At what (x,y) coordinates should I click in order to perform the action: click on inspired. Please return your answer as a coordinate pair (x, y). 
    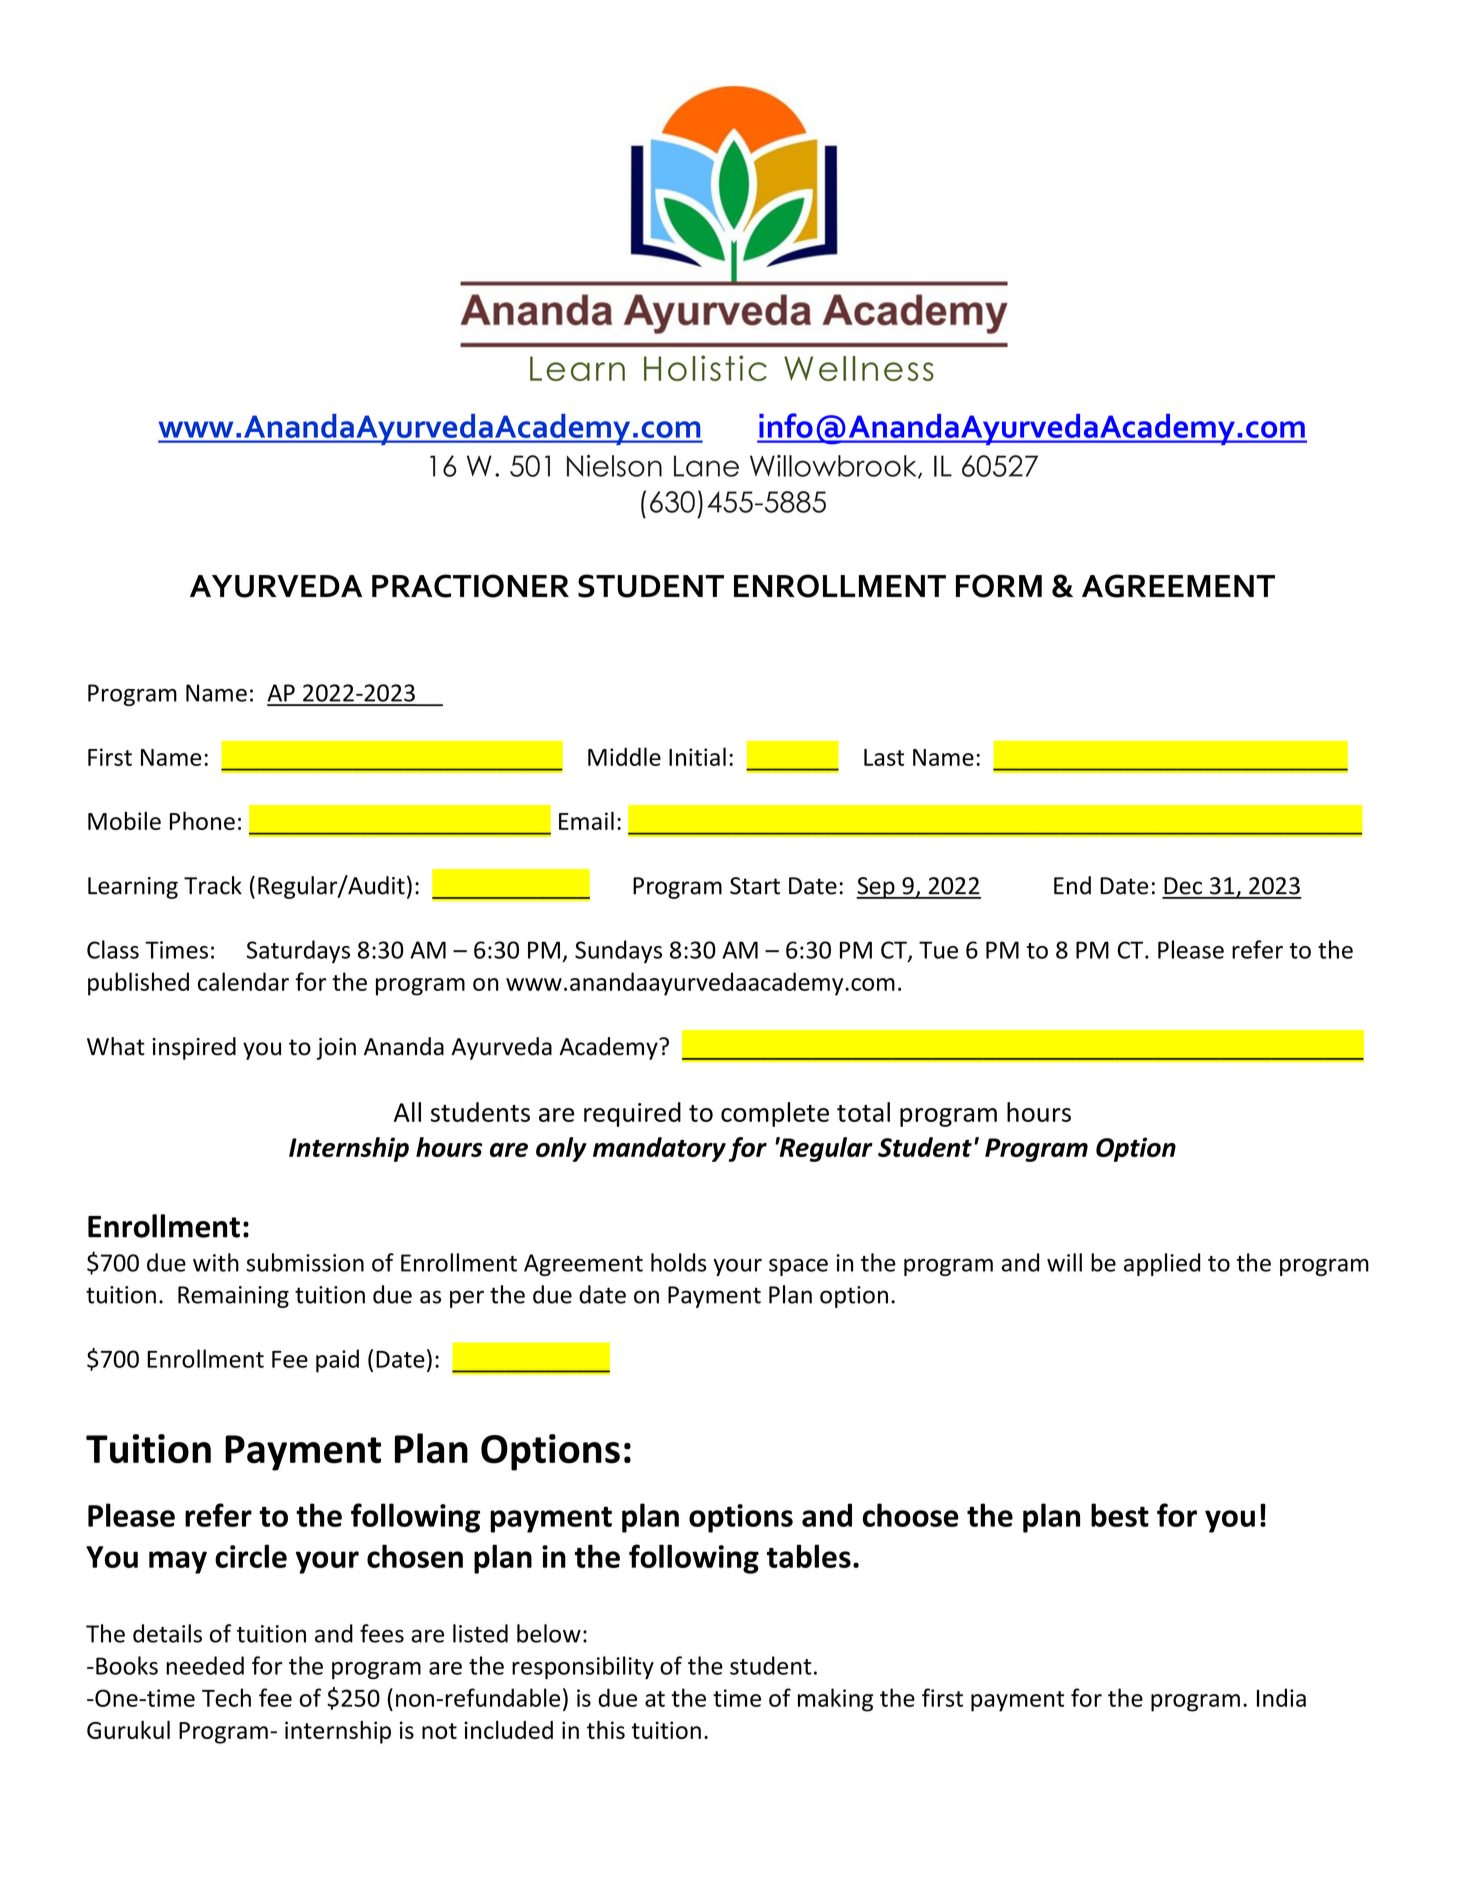
    Looking at the image, I should click on (194, 1048).
